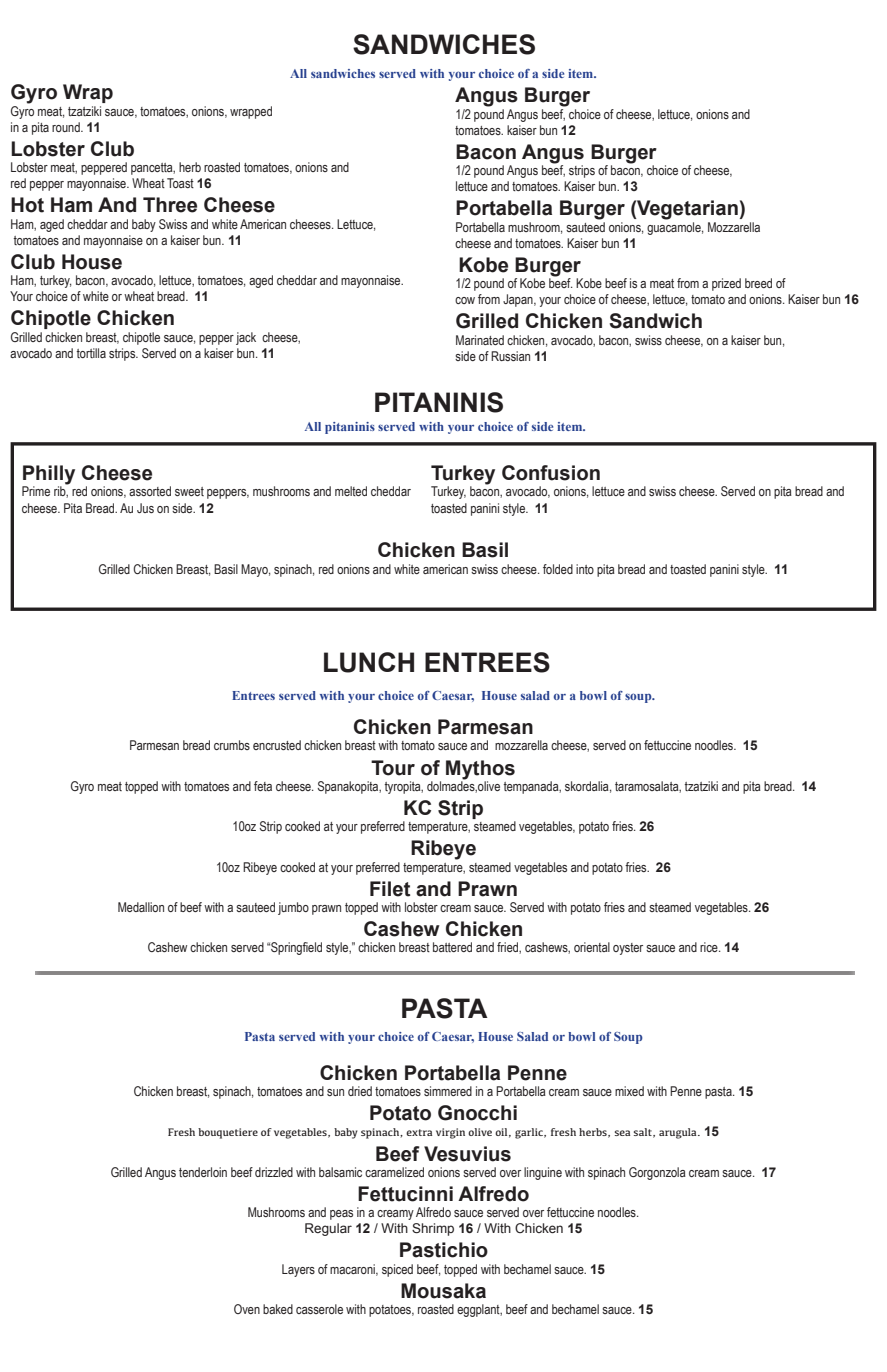  Describe the element at coordinates (247, 1309) in the screenshot. I see `Oven` at that location.
